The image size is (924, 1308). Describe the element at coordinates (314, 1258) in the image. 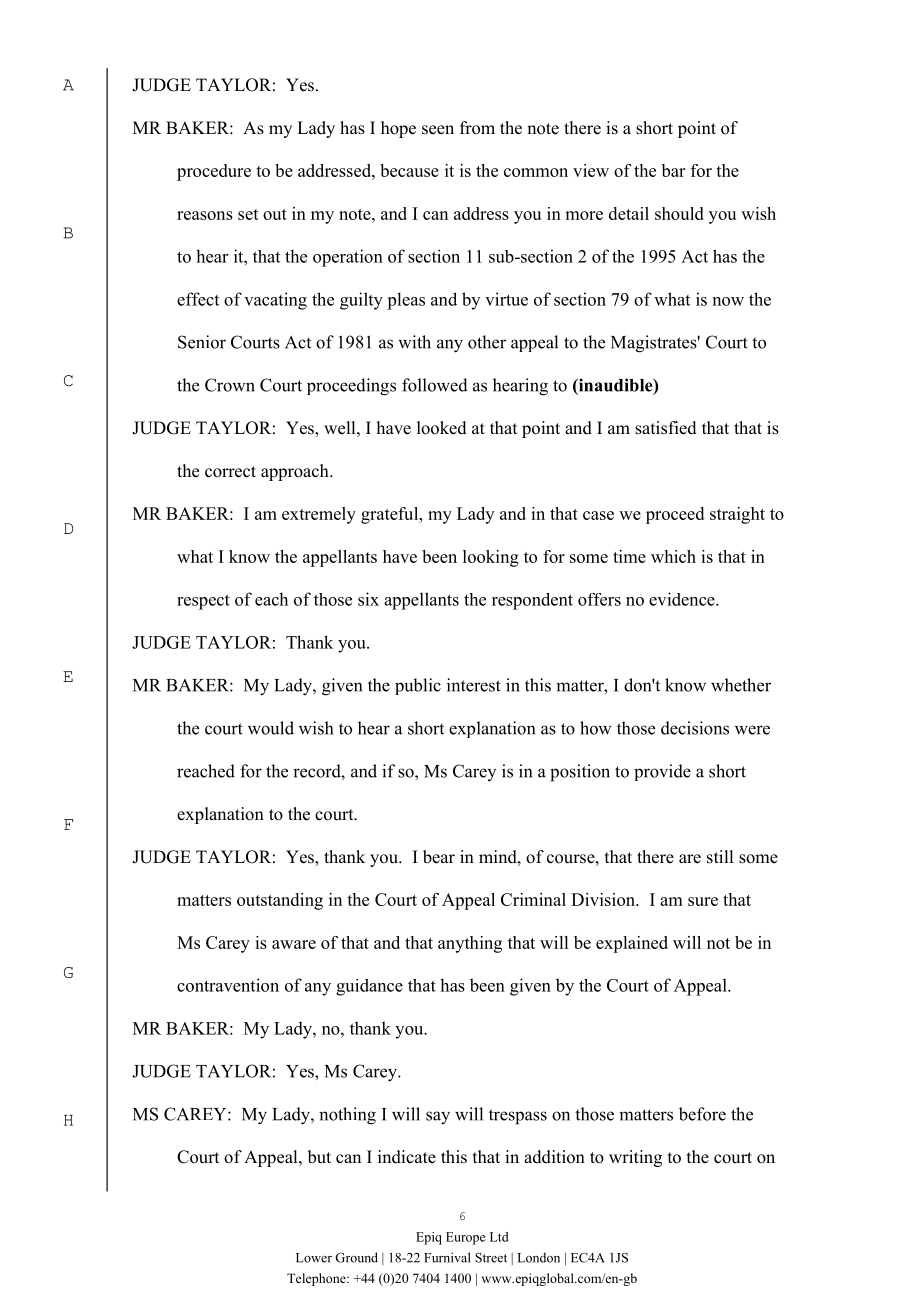

I see `Lower` at that location.
